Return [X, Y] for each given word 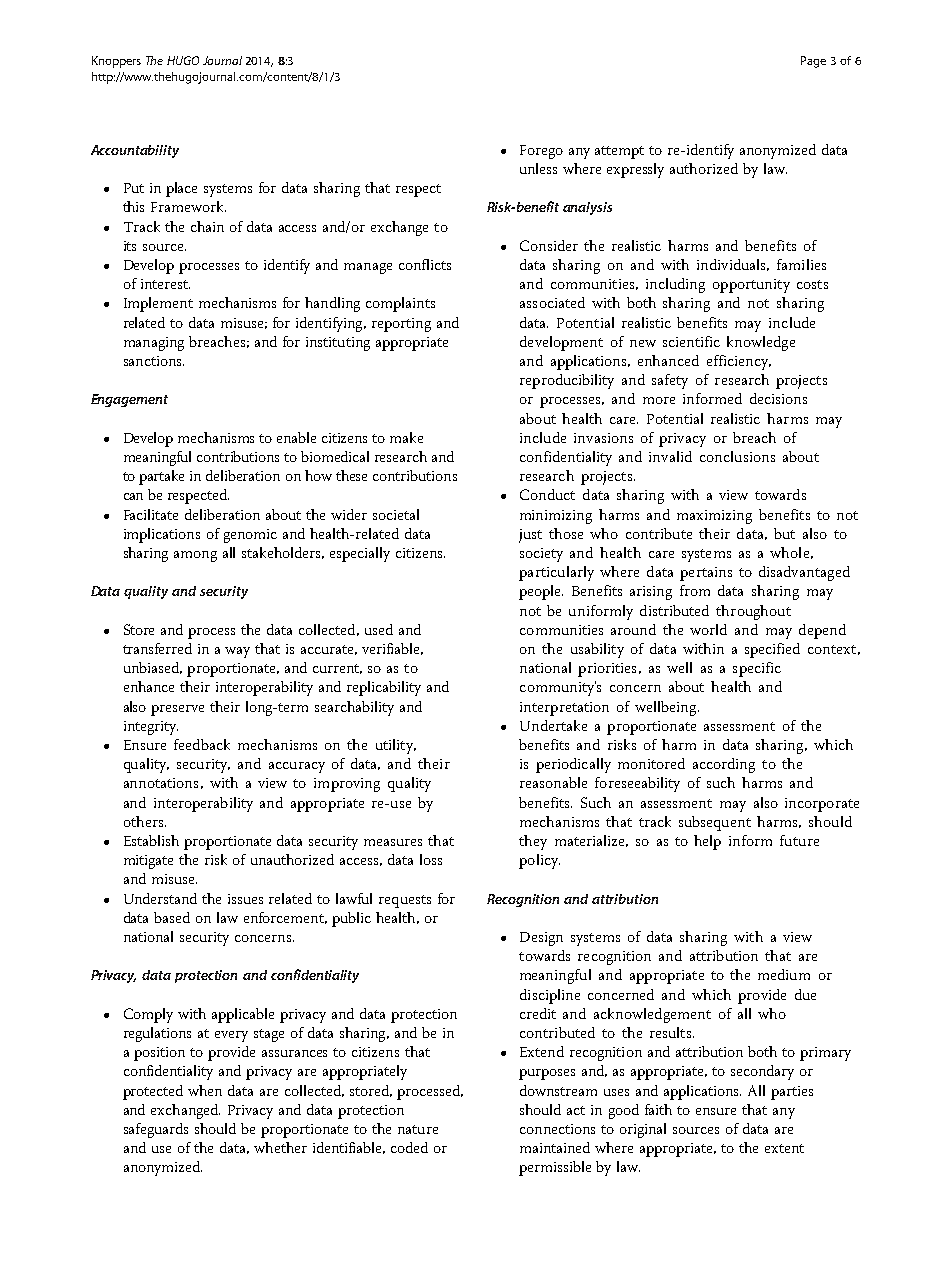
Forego [541, 152]
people [541, 592]
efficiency [739, 362]
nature [418, 1129]
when [205, 1090]
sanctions [154, 361]
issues [245, 899]
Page [813, 62]
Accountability [135, 151]
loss [431, 859]
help [707, 842]
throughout [753, 612]
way [237, 652]
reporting [401, 325]
